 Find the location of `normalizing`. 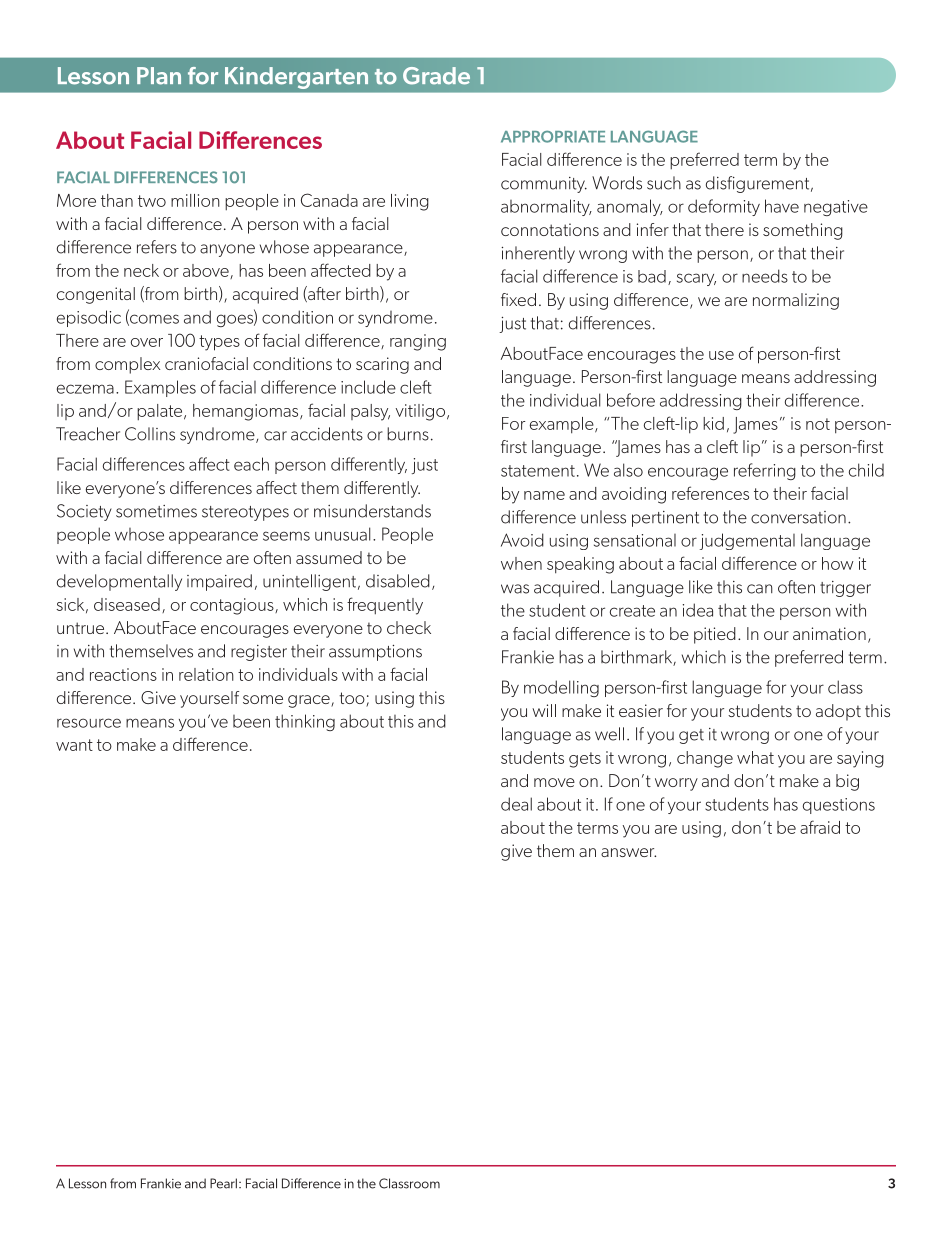

normalizing is located at coordinates (796, 301).
